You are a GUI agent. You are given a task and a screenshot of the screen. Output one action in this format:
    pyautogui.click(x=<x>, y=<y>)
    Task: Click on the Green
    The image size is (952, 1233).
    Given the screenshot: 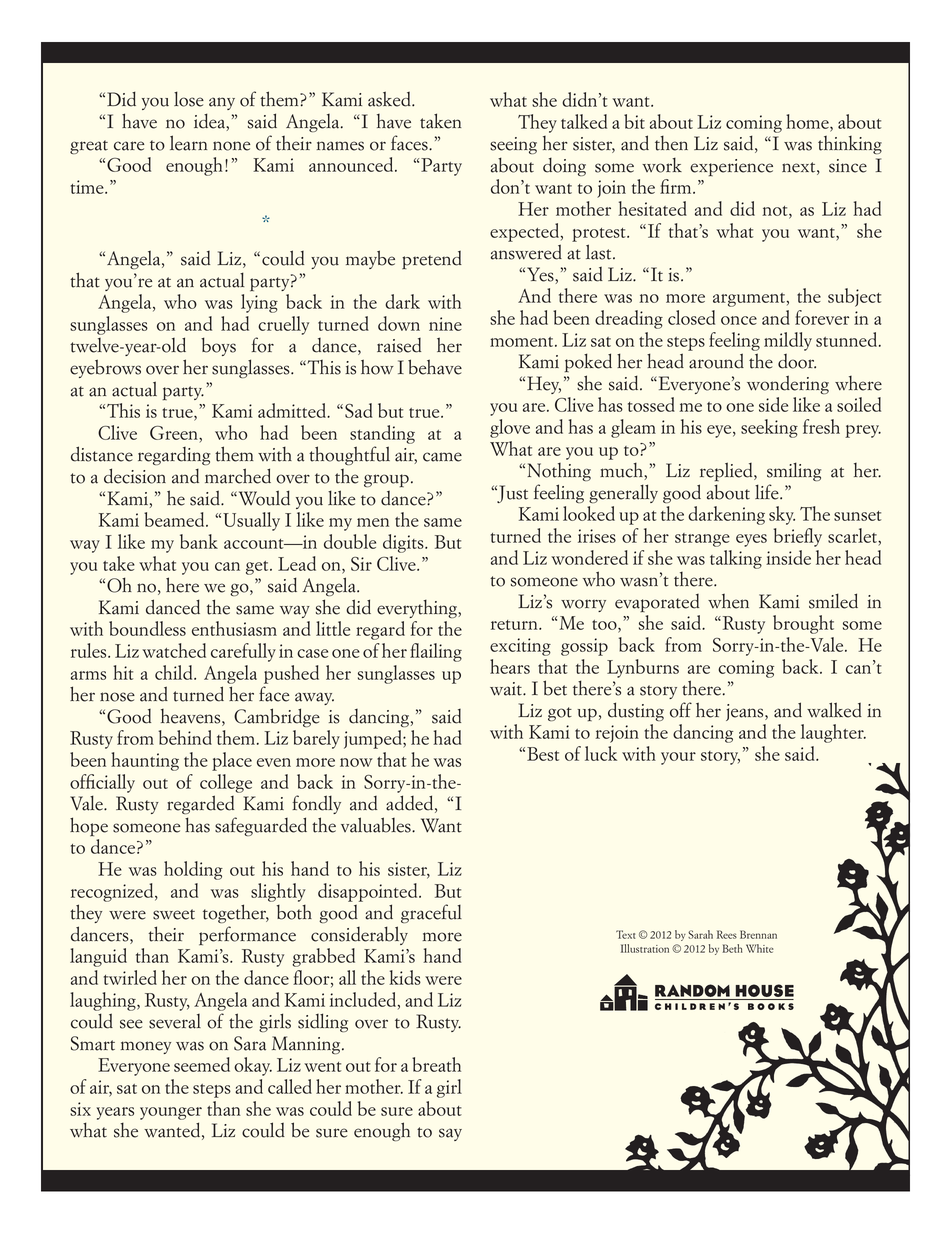 What is the action you would take?
    pyautogui.click(x=175, y=433)
